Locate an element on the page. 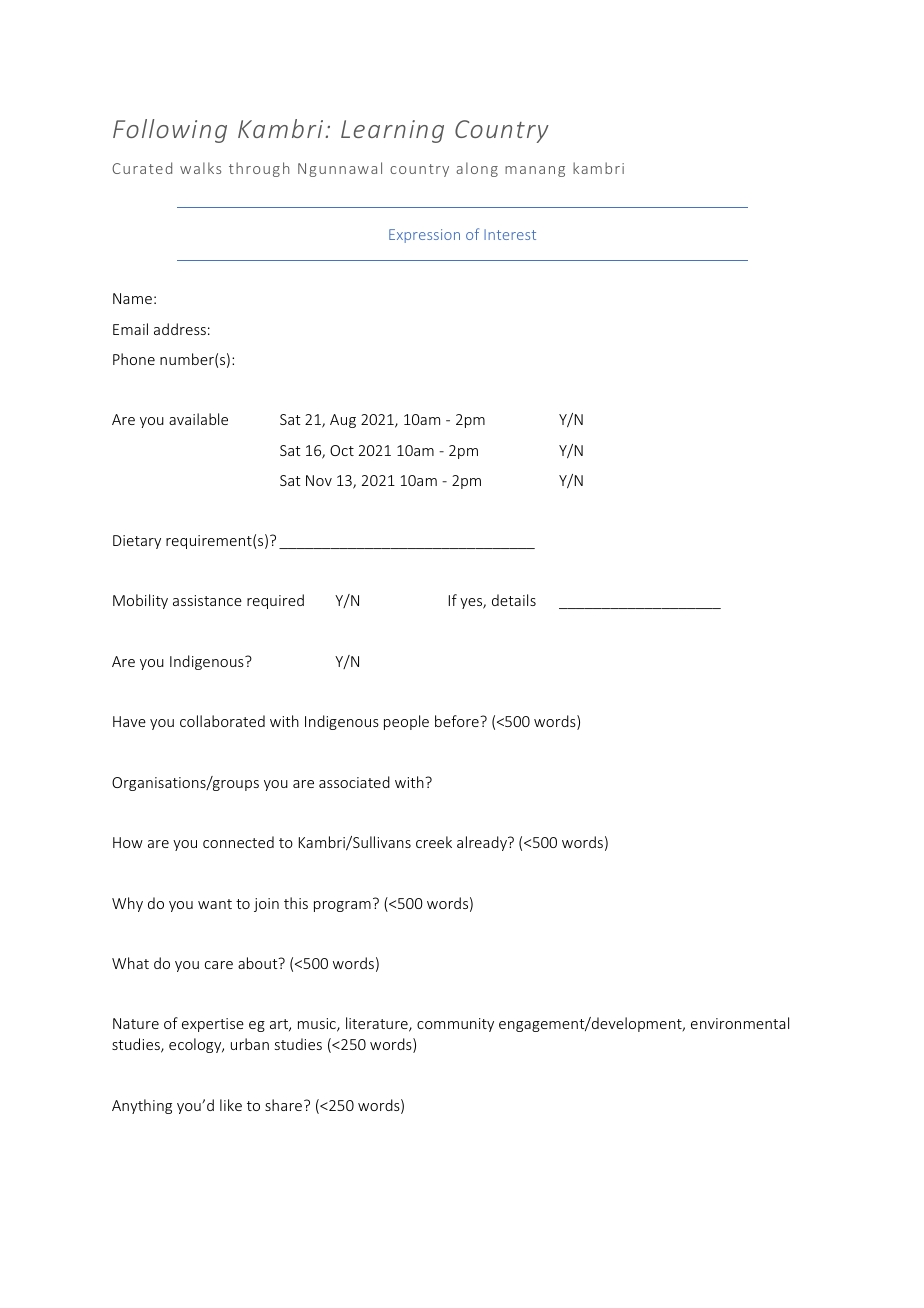 Image resolution: width=924 pixels, height=1308 pixels. along is located at coordinates (477, 169).
